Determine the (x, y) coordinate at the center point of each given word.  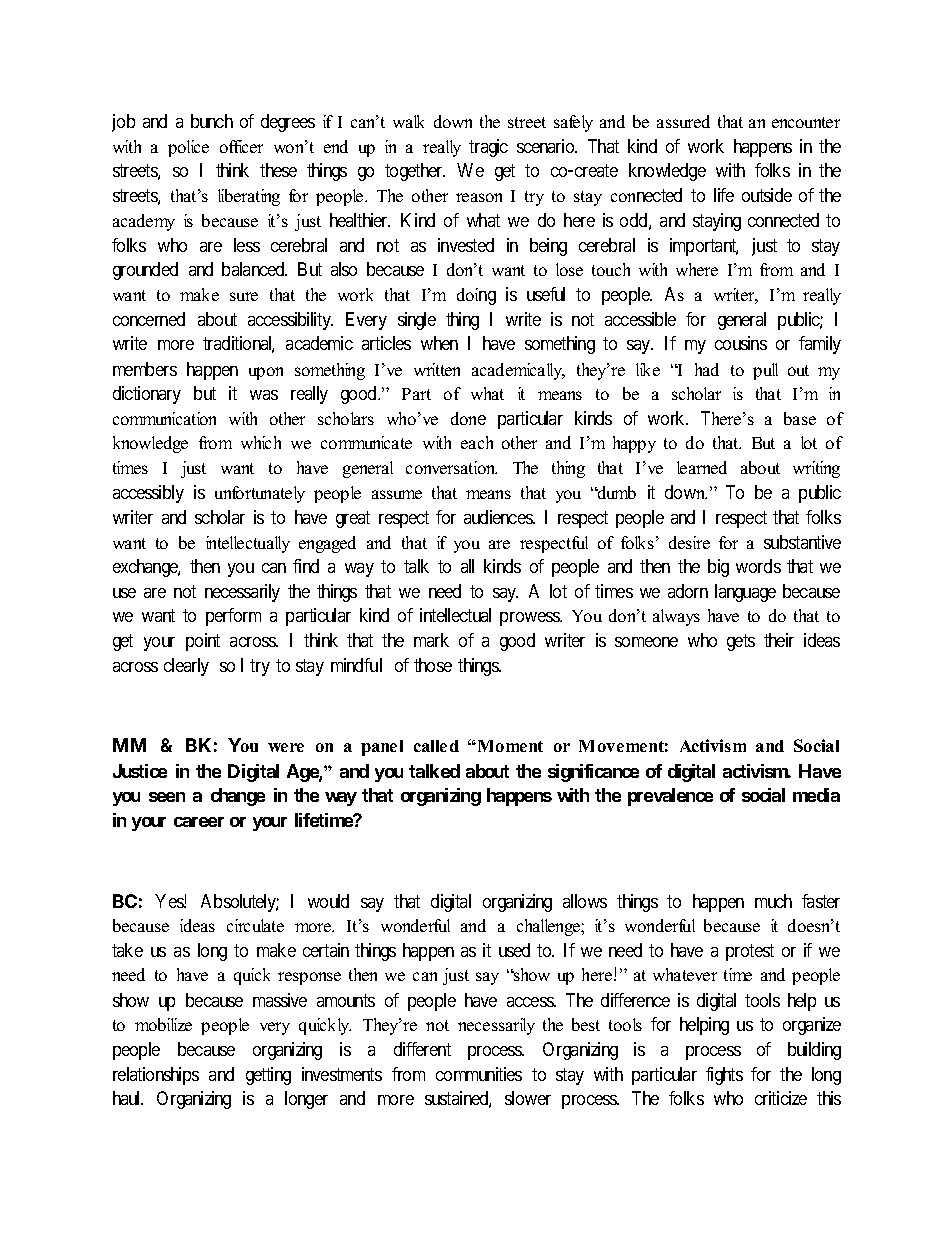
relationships (156, 1076)
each (477, 442)
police (188, 148)
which (261, 442)
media (816, 795)
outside (767, 195)
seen (167, 797)
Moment (509, 746)
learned (702, 467)
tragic (488, 148)
